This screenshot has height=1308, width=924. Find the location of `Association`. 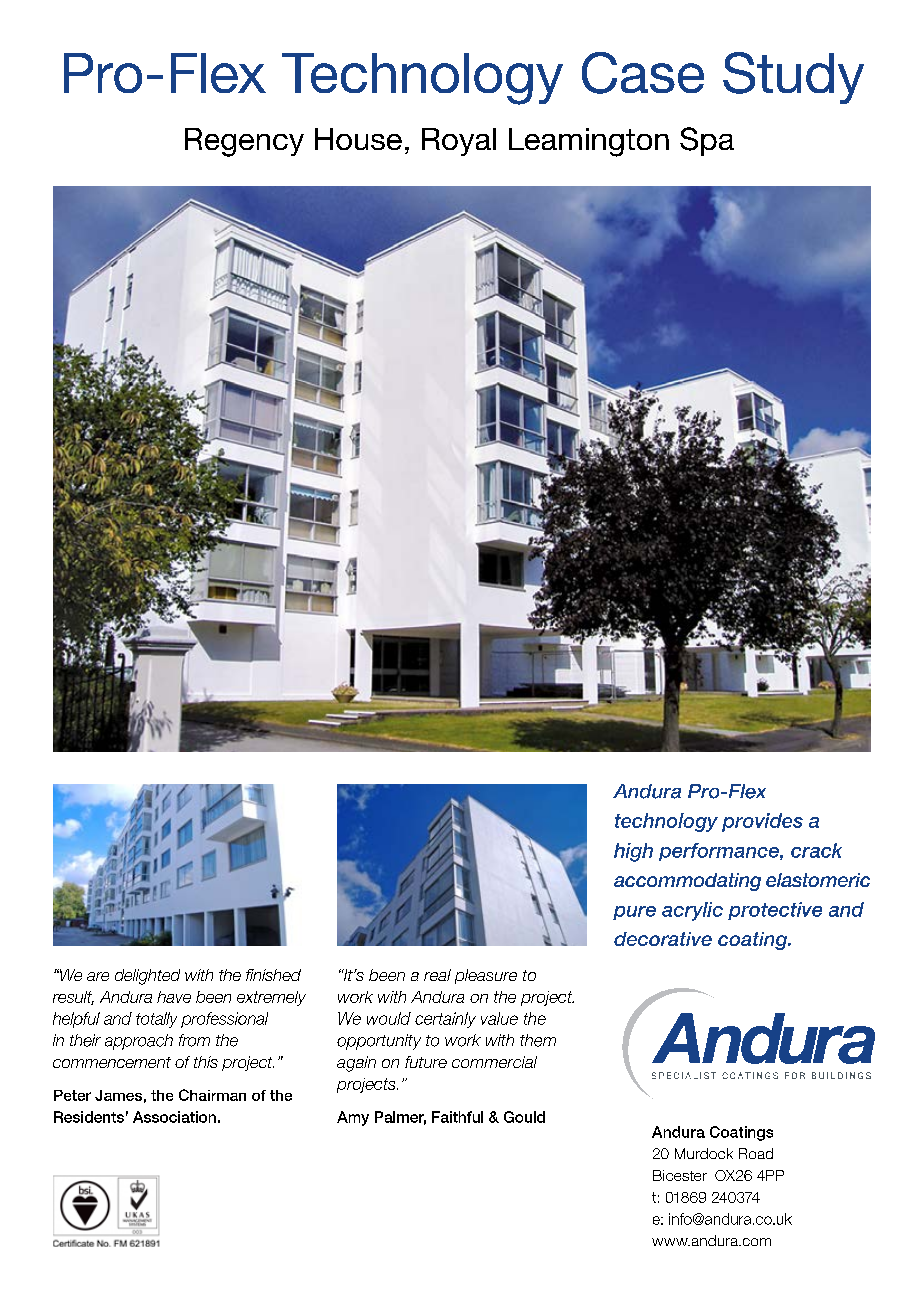

Association is located at coordinates (174, 1117).
